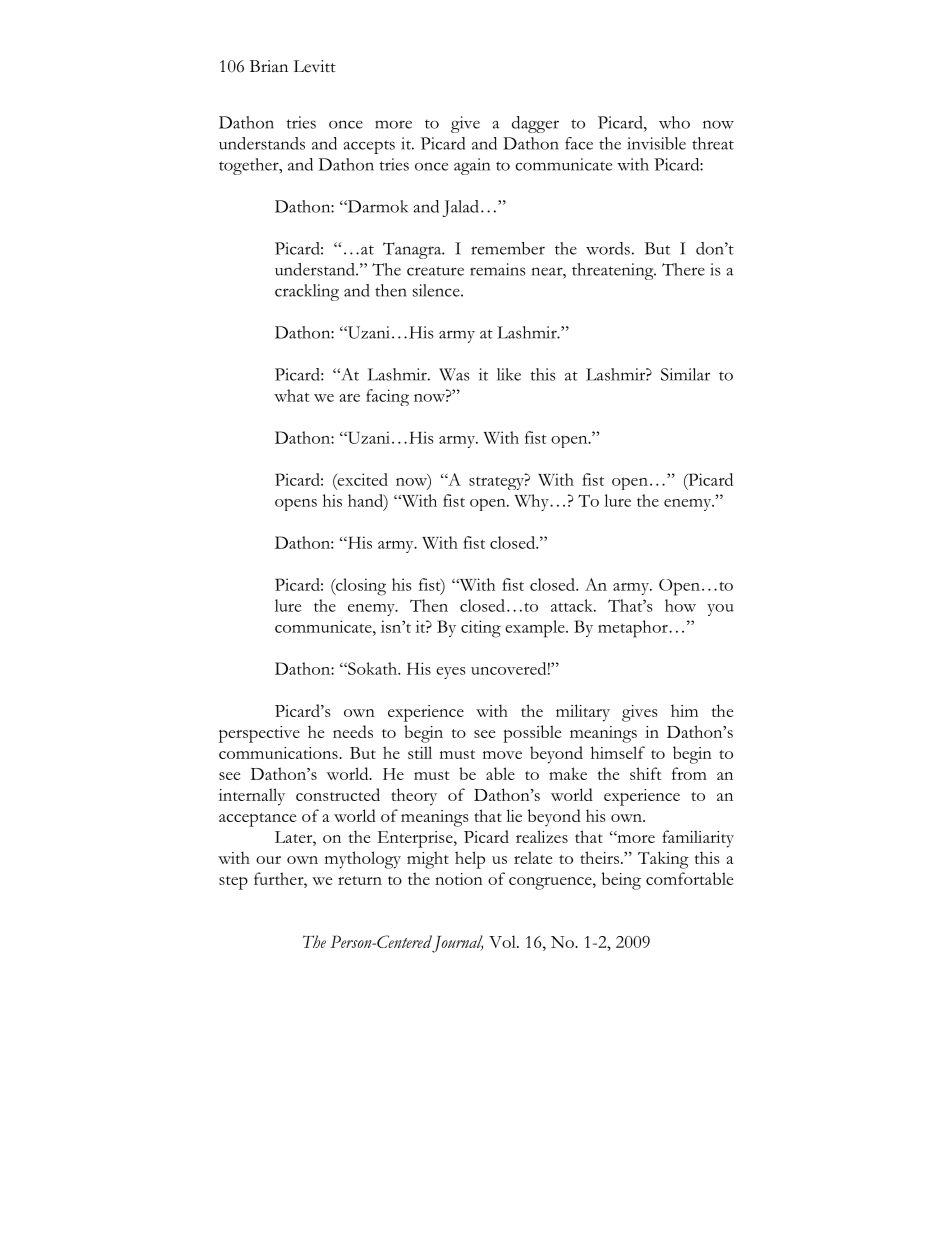  What do you see at coordinates (259, 734) in the document?
I see `perspective` at bounding box center [259, 734].
